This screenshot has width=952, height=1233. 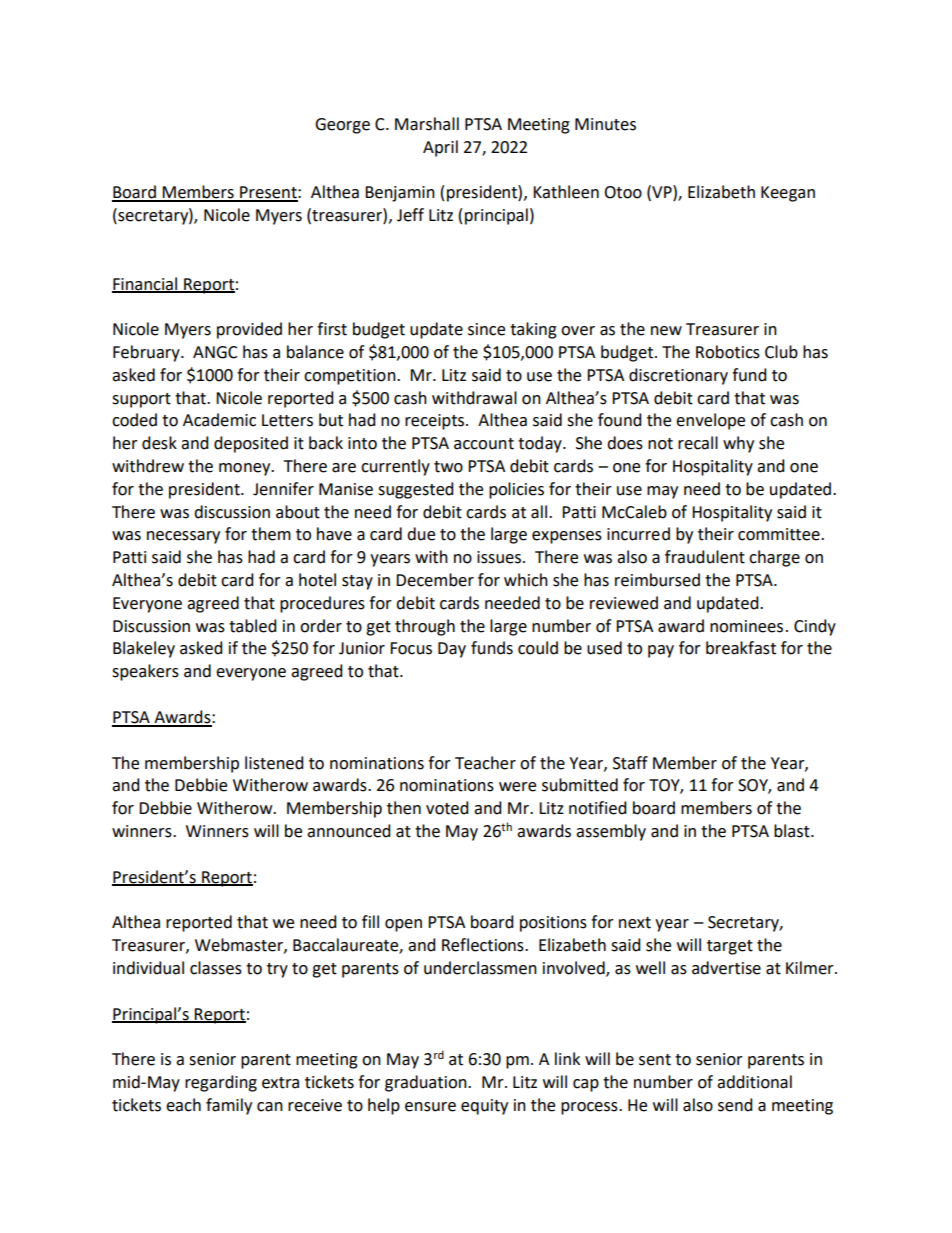 I want to click on tabled, so click(x=253, y=626).
